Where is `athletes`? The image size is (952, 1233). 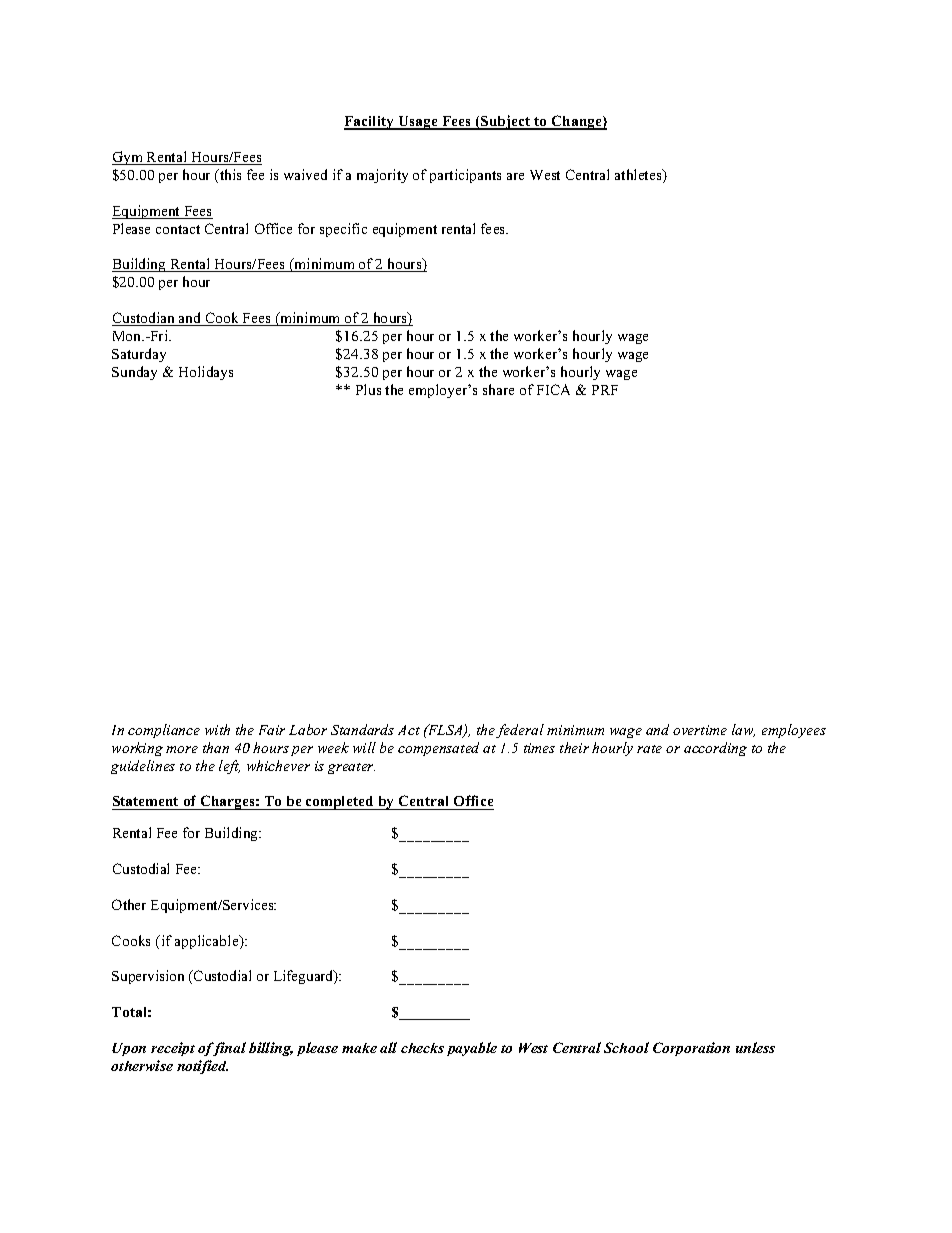
athletes is located at coordinates (639, 176).
